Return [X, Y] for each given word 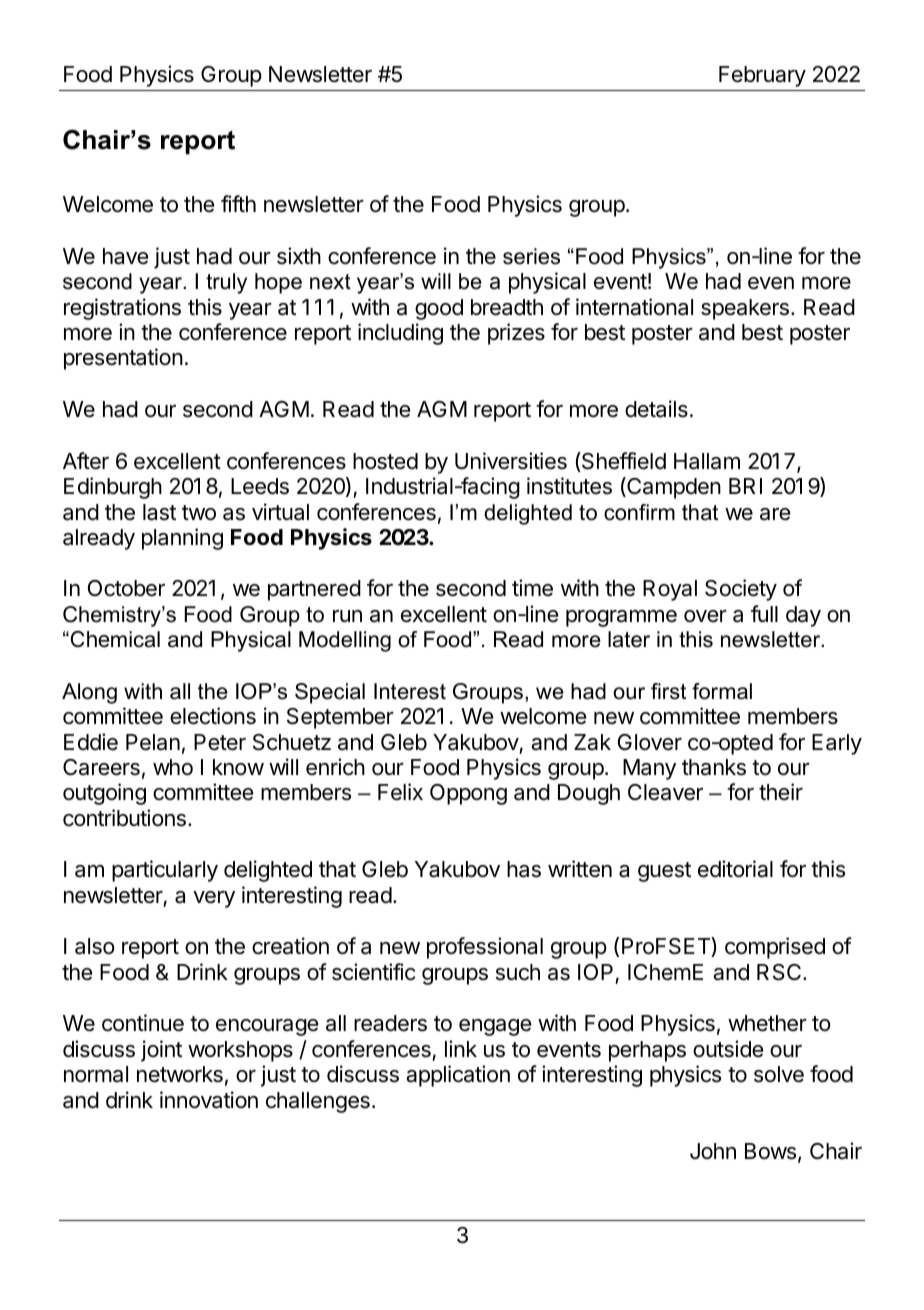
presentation [123, 359]
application [458, 1076]
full [764, 613]
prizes [516, 334]
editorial [735, 869]
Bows [770, 1151]
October [126, 588]
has [524, 869]
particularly [165, 871]
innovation [209, 1100]
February [762, 76]
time [532, 588]
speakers [745, 309]
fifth [238, 203]
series [531, 256]
